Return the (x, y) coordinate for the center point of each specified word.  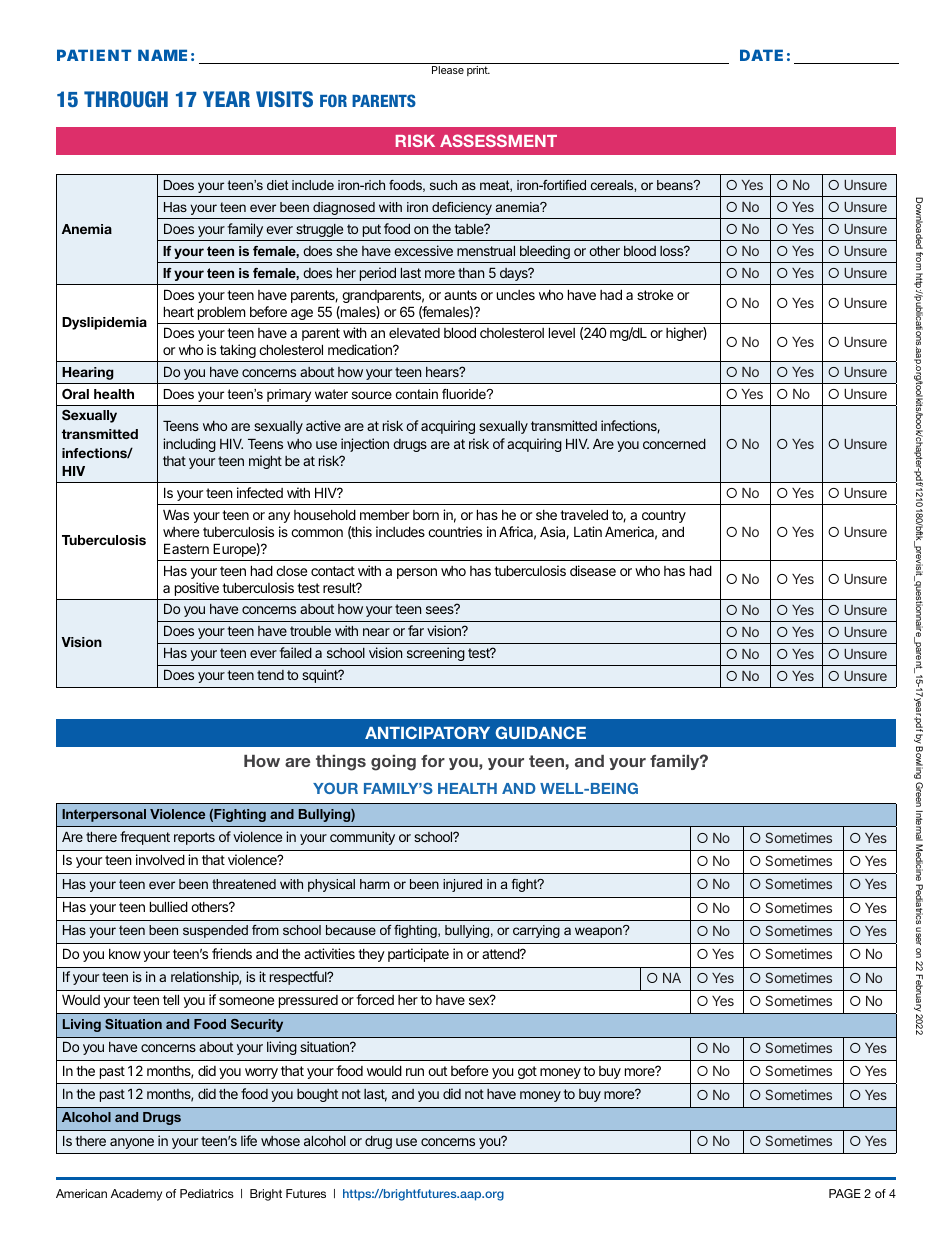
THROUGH (126, 99)
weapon (599, 932)
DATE (761, 55)
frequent (145, 838)
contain (417, 394)
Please (448, 70)
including (189, 445)
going (393, 763)
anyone (132, 1143)
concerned (674, 444)
